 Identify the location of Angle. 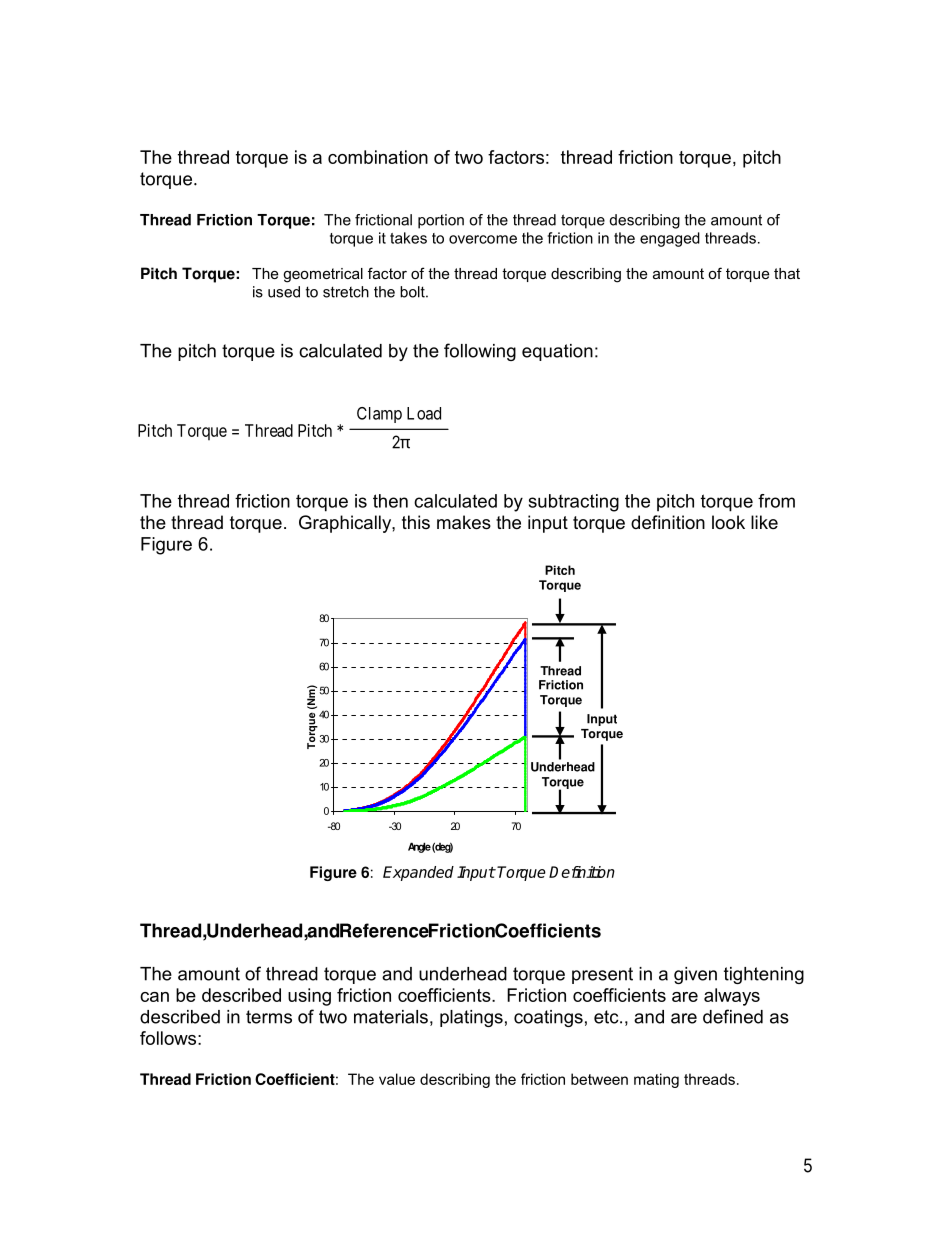
(419, 847).
